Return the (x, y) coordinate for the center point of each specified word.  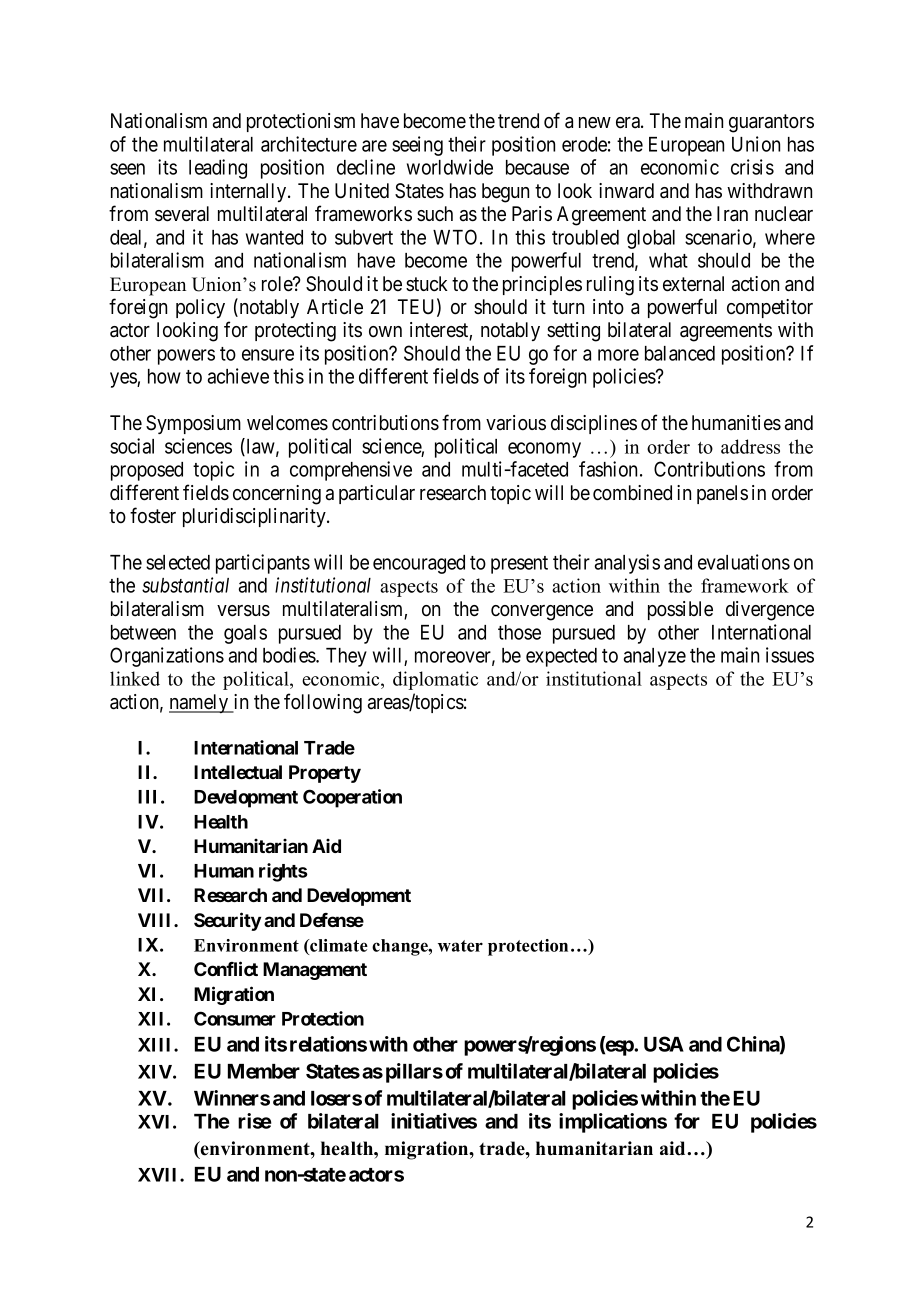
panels (722, 494)
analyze (655, 657)
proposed (147, 471)
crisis (752, 167)
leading (218, 169)
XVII (159, 1175)
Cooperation (352, 798)
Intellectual (238, 772)
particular (377, 494)
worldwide (450, 167)
